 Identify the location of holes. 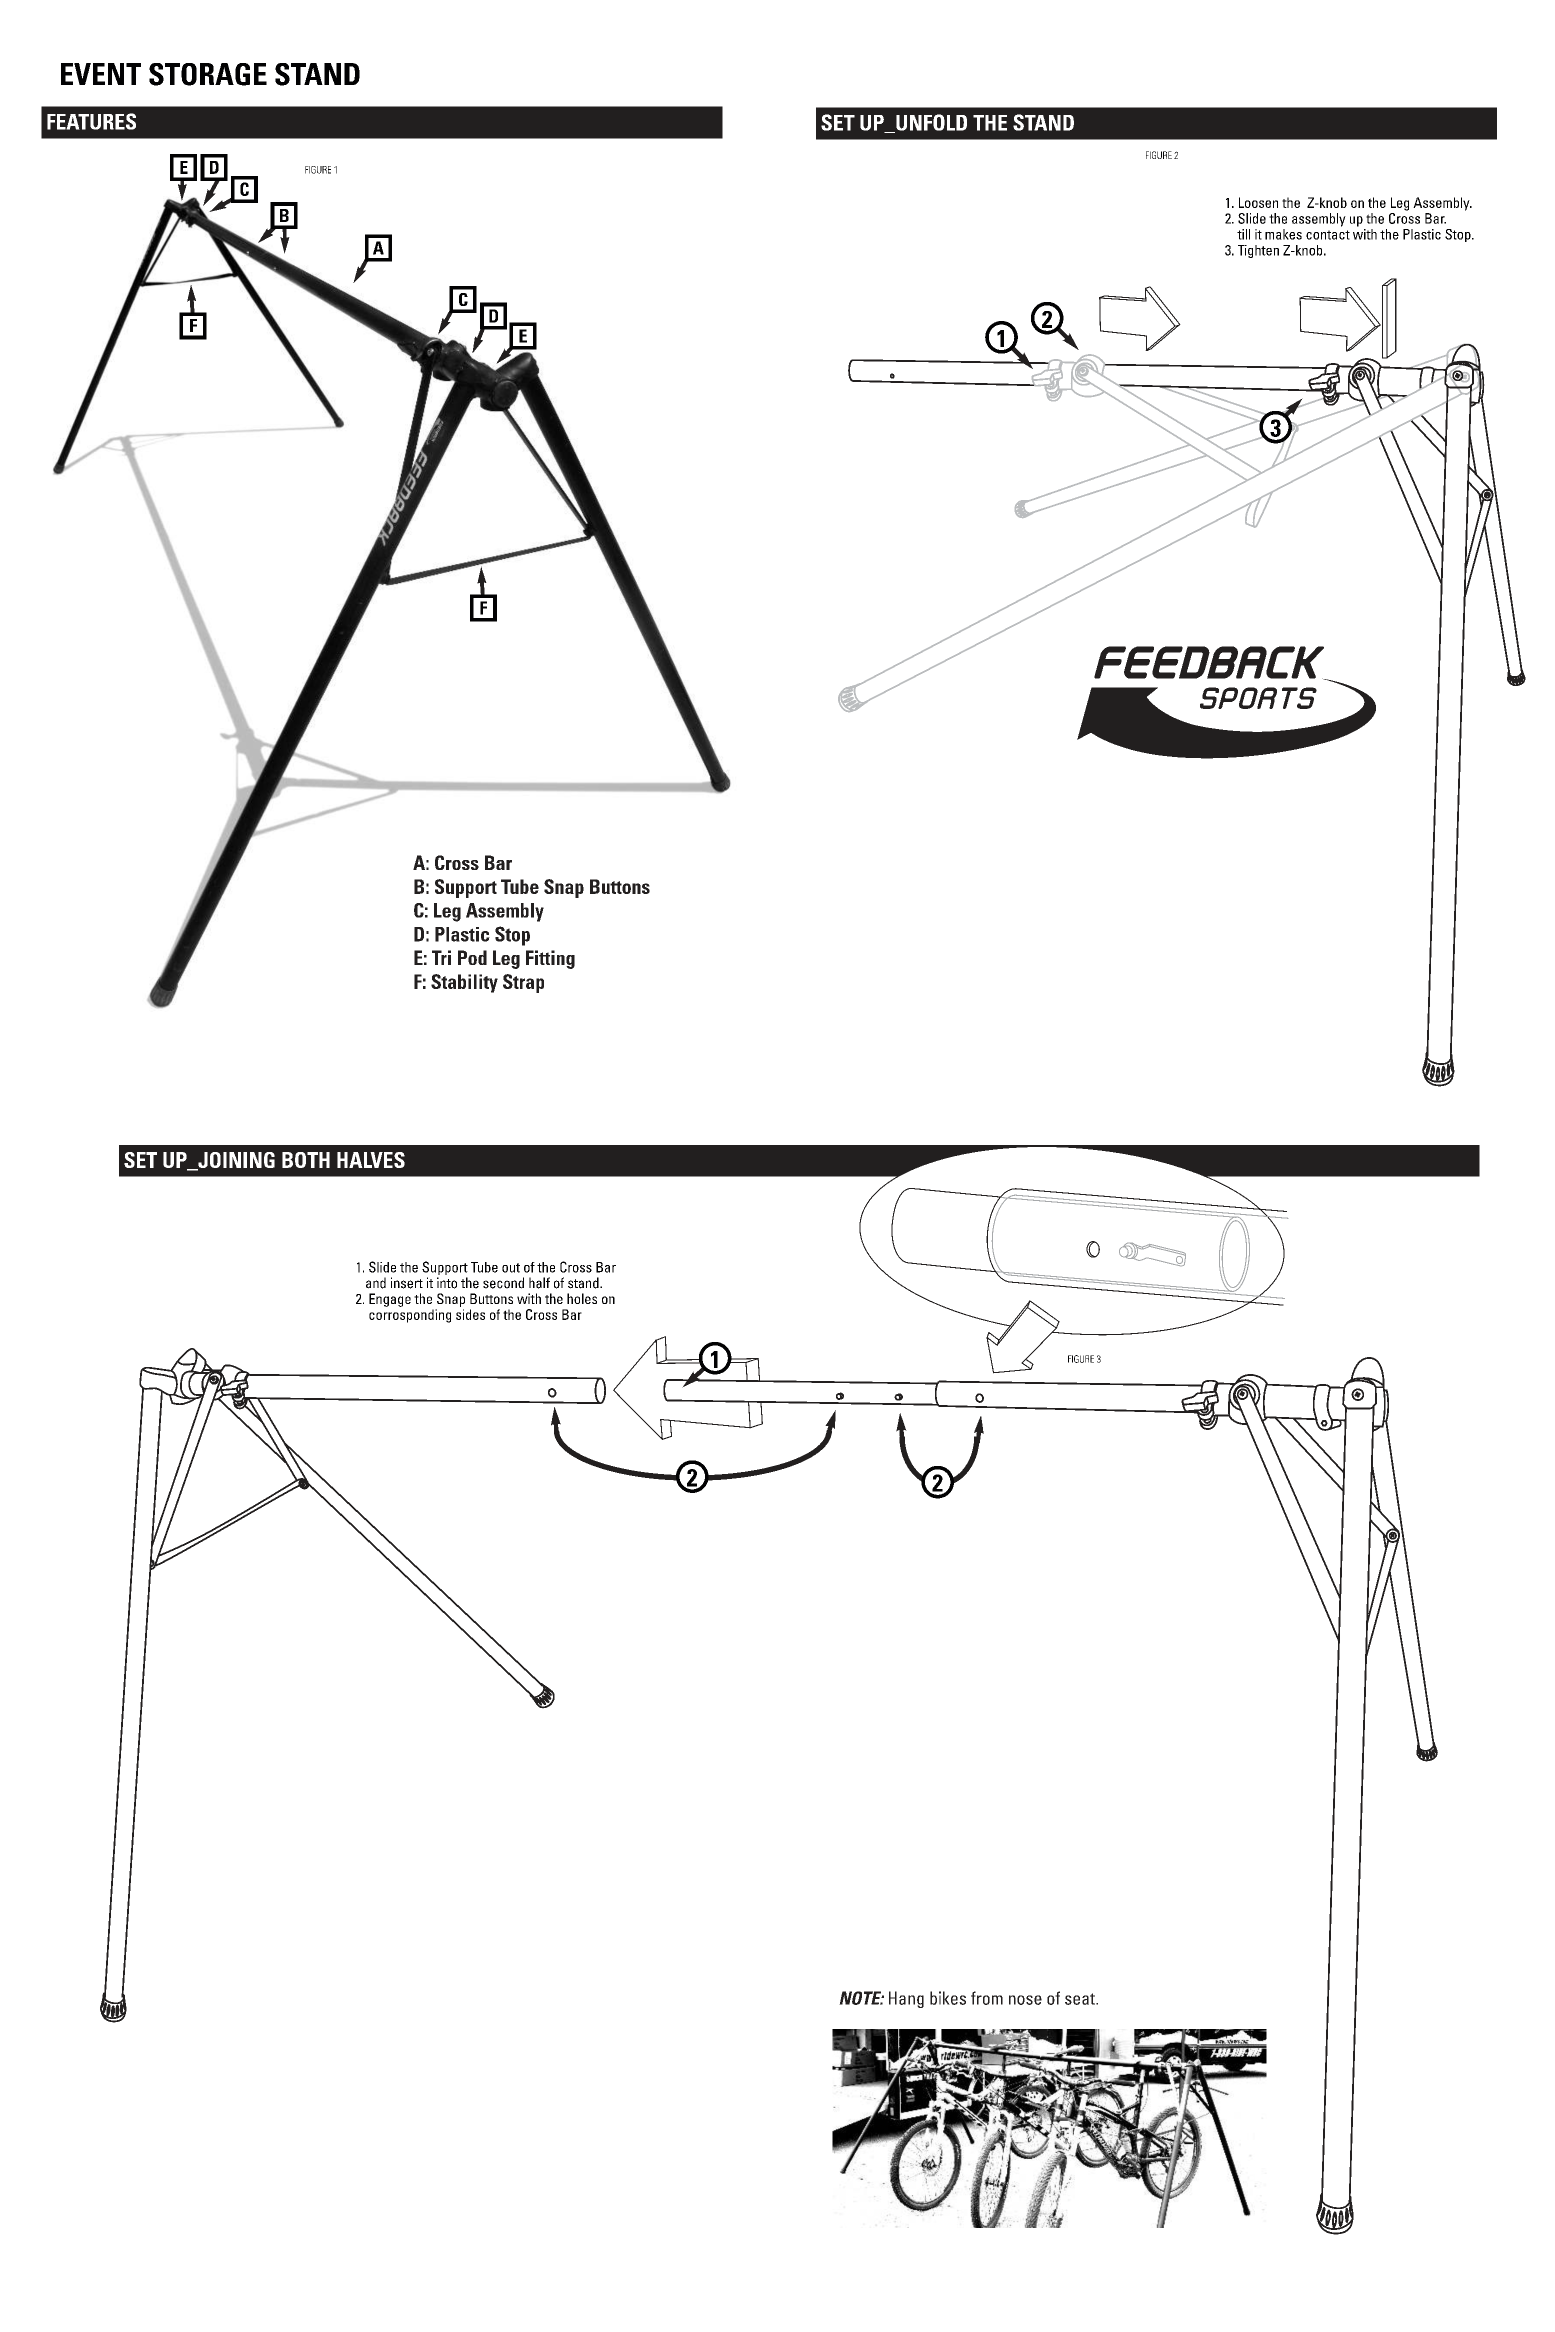
(582, 1298).
